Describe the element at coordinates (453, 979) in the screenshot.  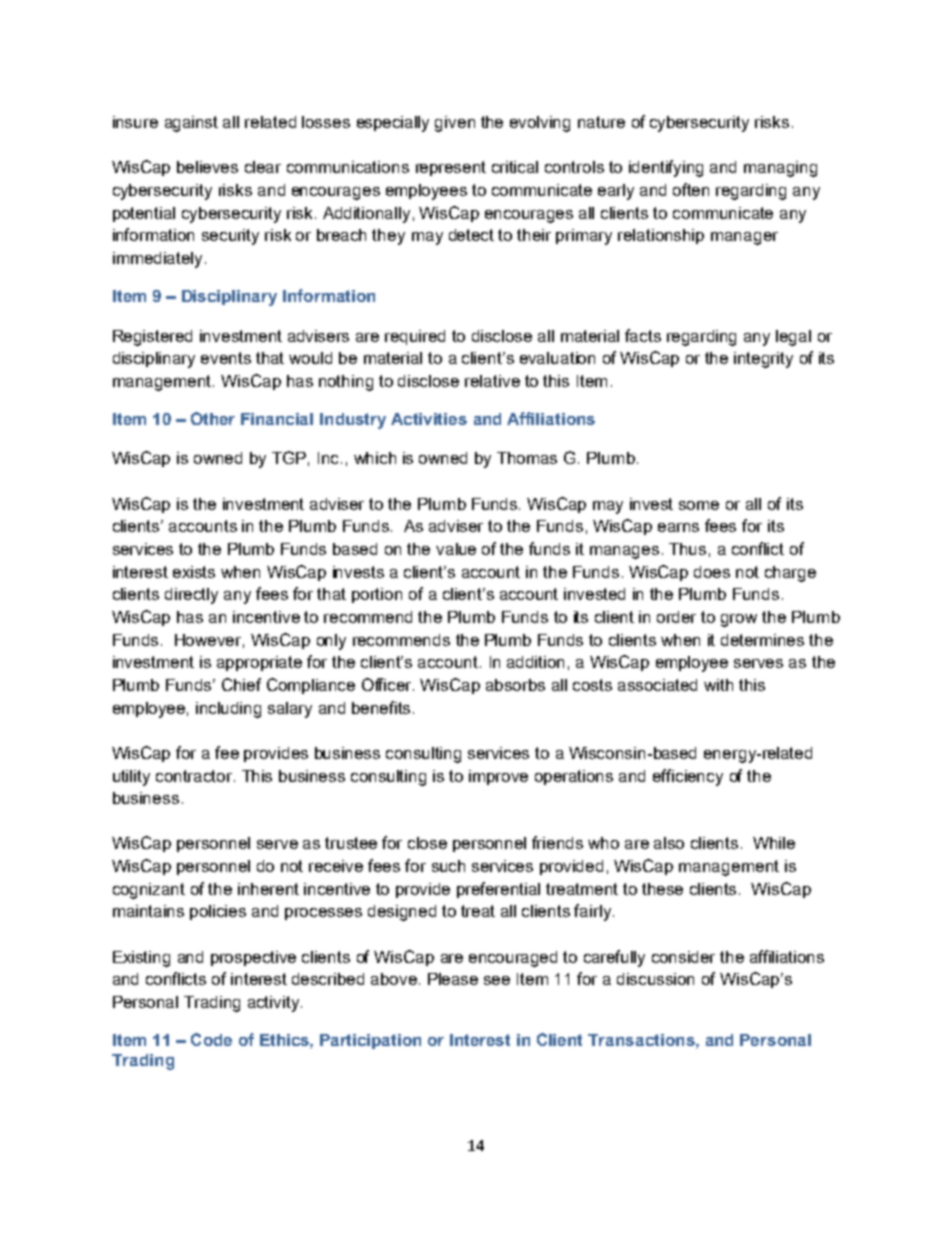
I see `Please` at that location.
